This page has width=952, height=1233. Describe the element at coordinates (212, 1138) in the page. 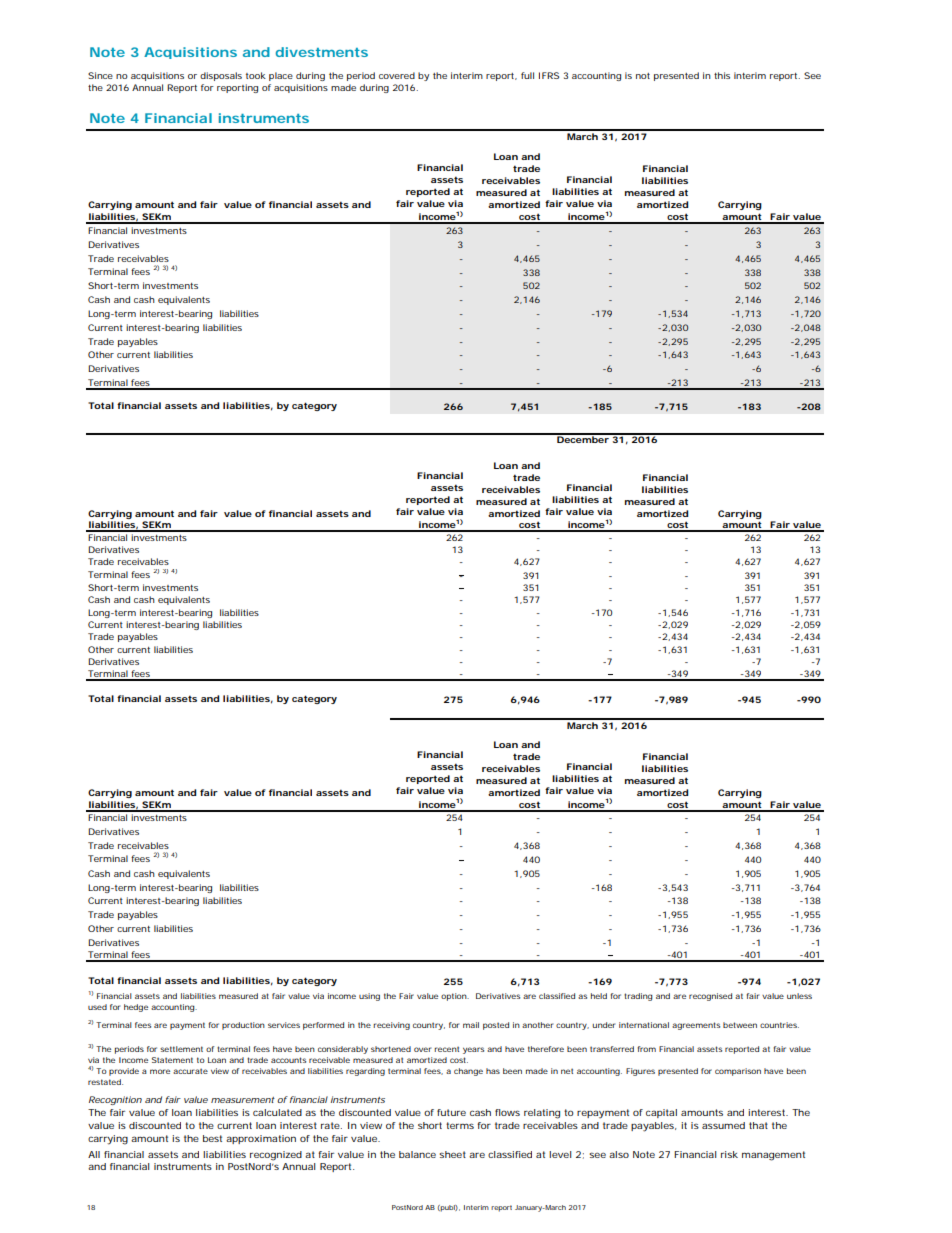

I see `best` at that location.
